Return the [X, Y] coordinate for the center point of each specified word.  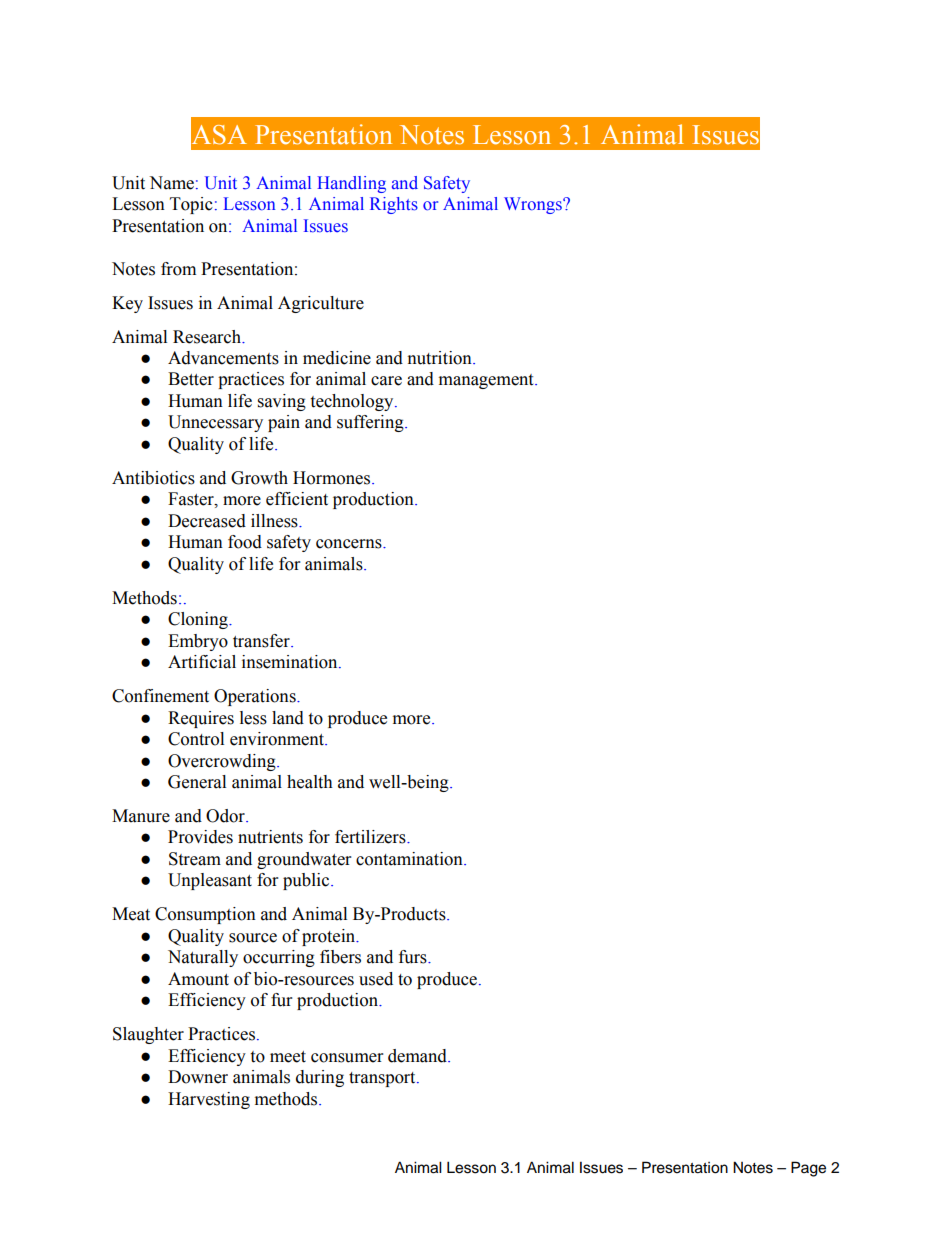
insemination [291, 662]
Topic [191, 205]
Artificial [202, 662]
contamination [410, 859]
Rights [394, 205]
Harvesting [209, 1100]
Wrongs [534, 205]
